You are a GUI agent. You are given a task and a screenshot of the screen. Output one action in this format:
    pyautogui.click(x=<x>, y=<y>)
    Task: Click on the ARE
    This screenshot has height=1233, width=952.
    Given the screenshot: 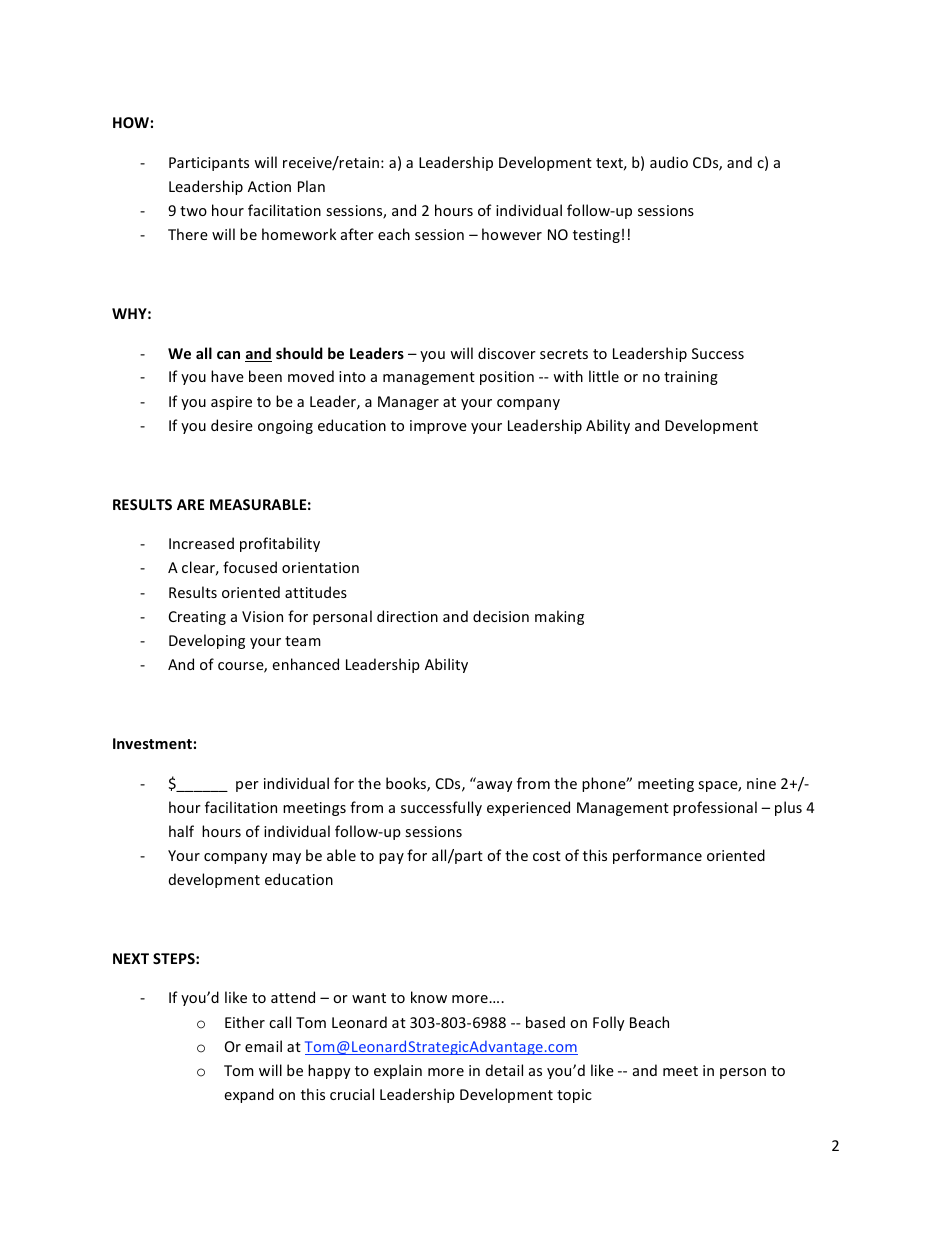 What is the action you would take?
    pyautogui.click(x=190, y=504)
